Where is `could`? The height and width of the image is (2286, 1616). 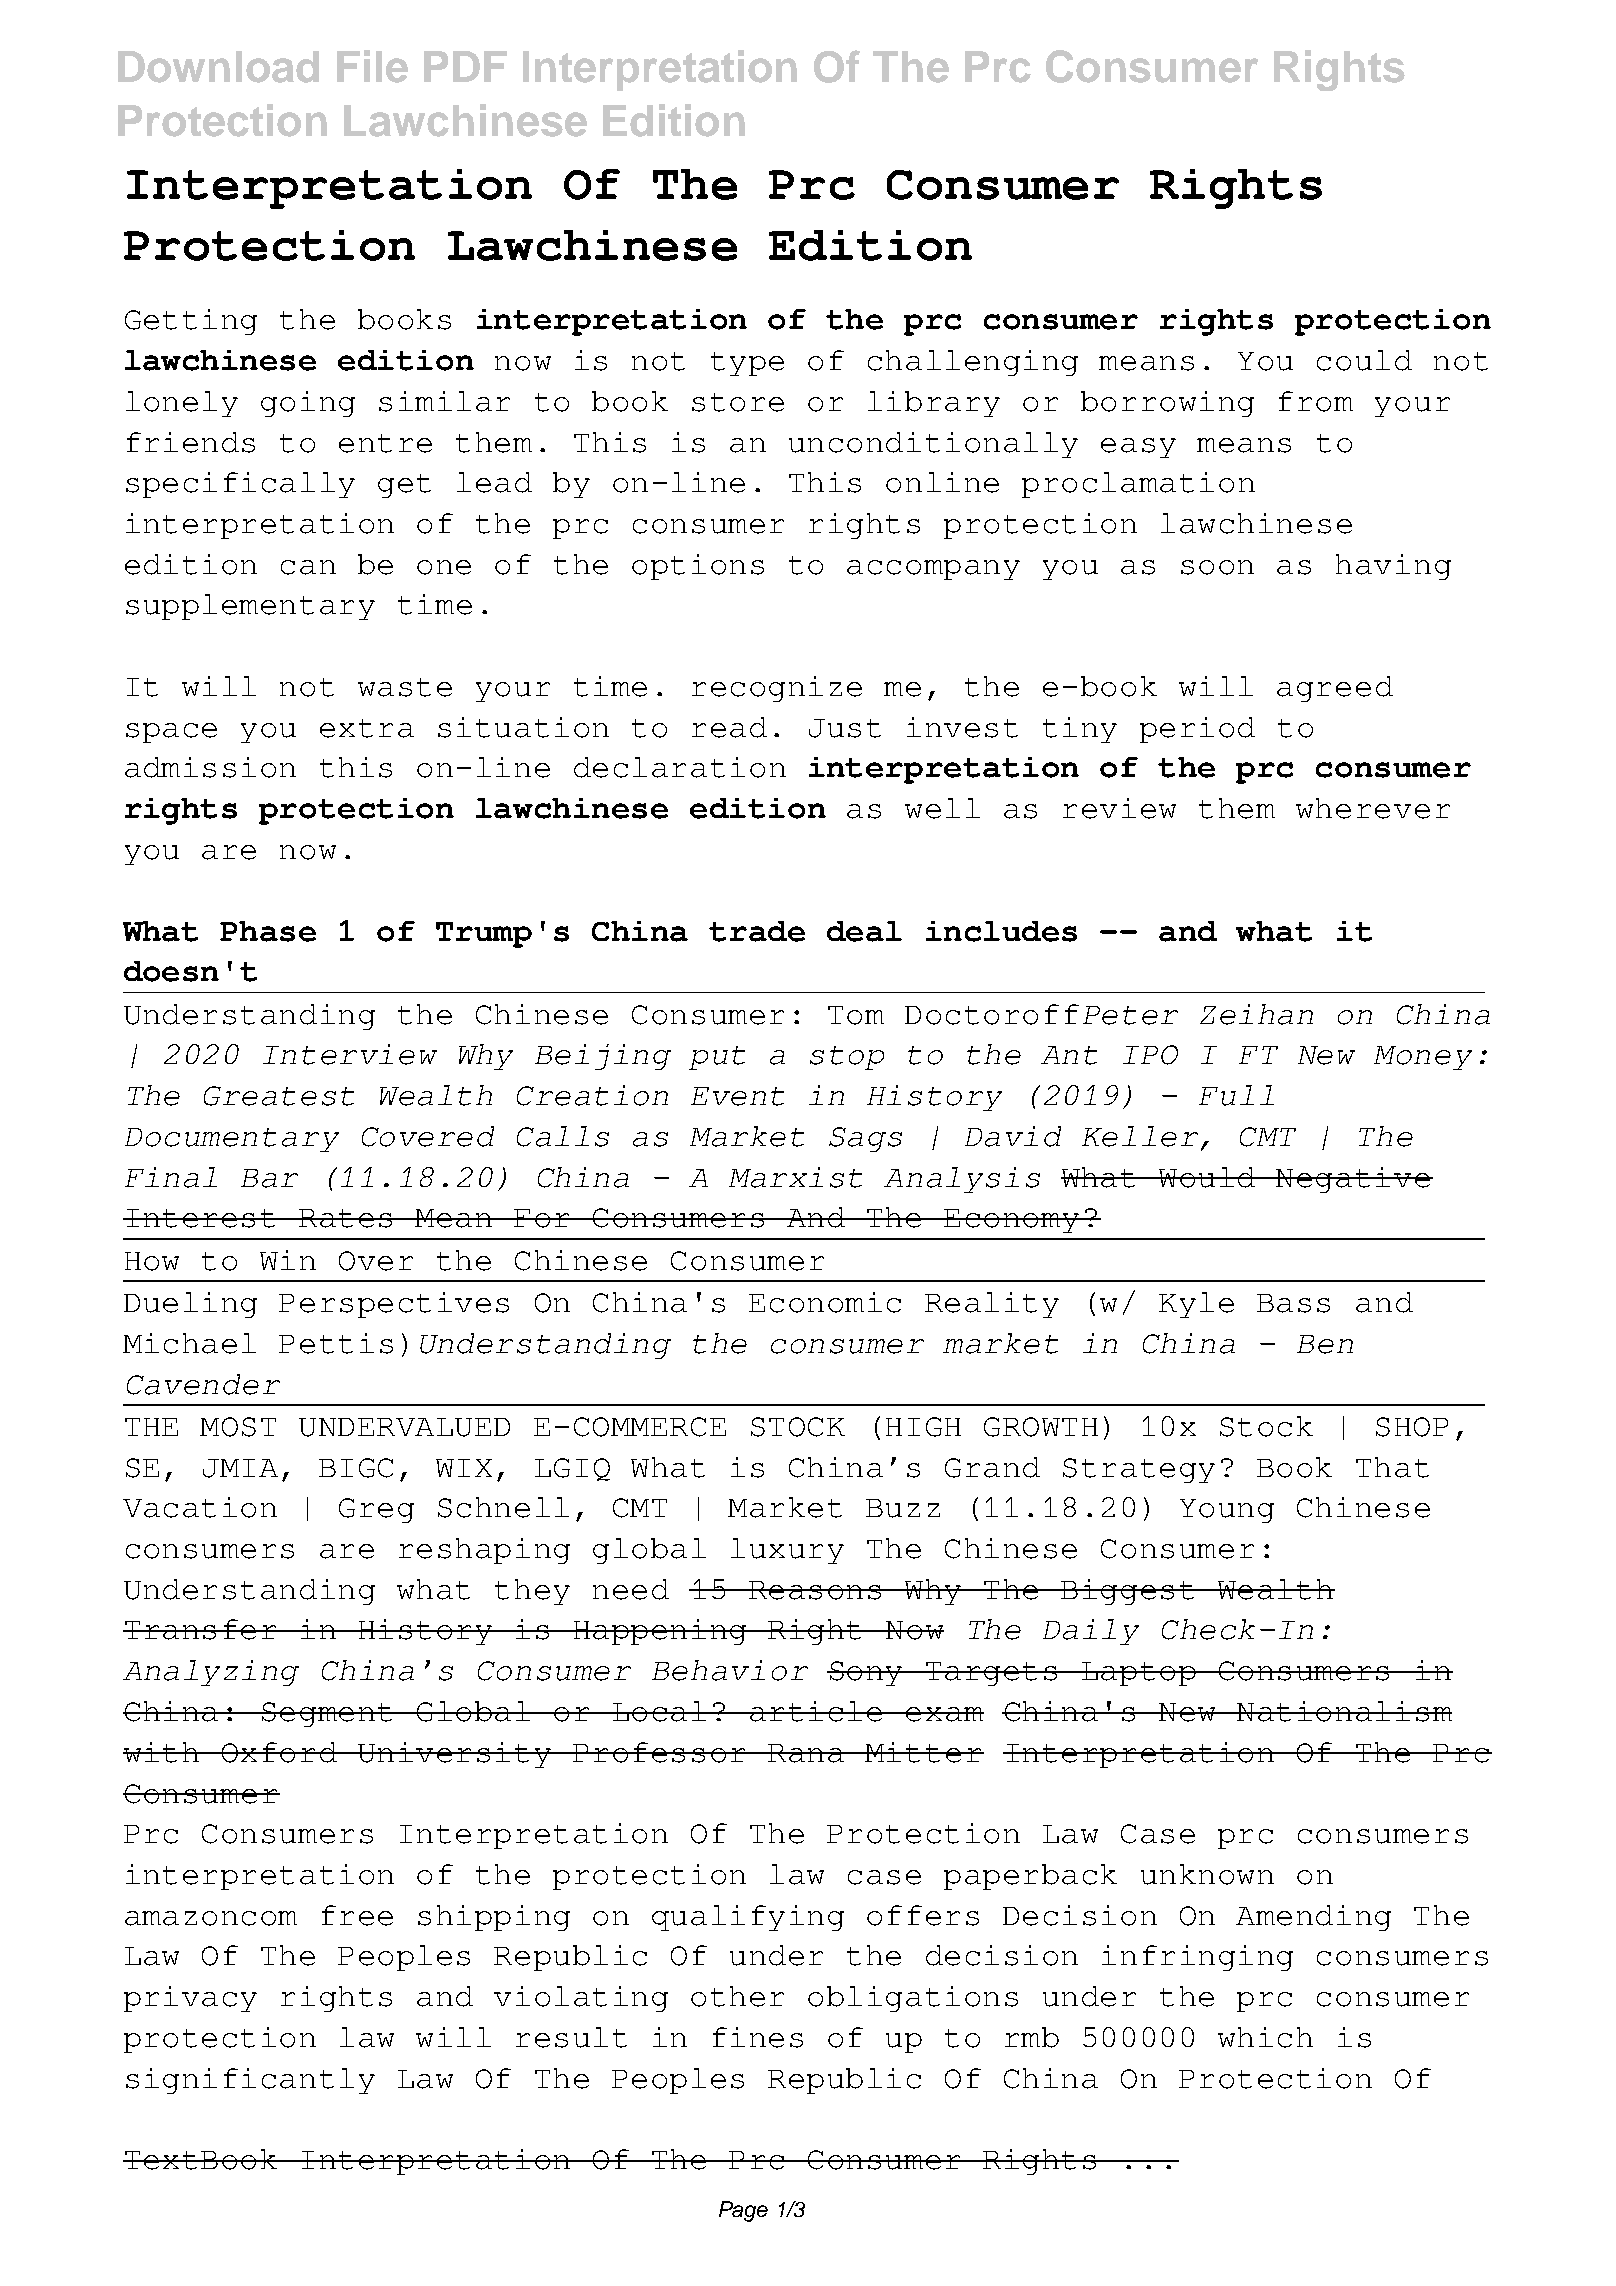
could is located at coordinates (1364, 360).
